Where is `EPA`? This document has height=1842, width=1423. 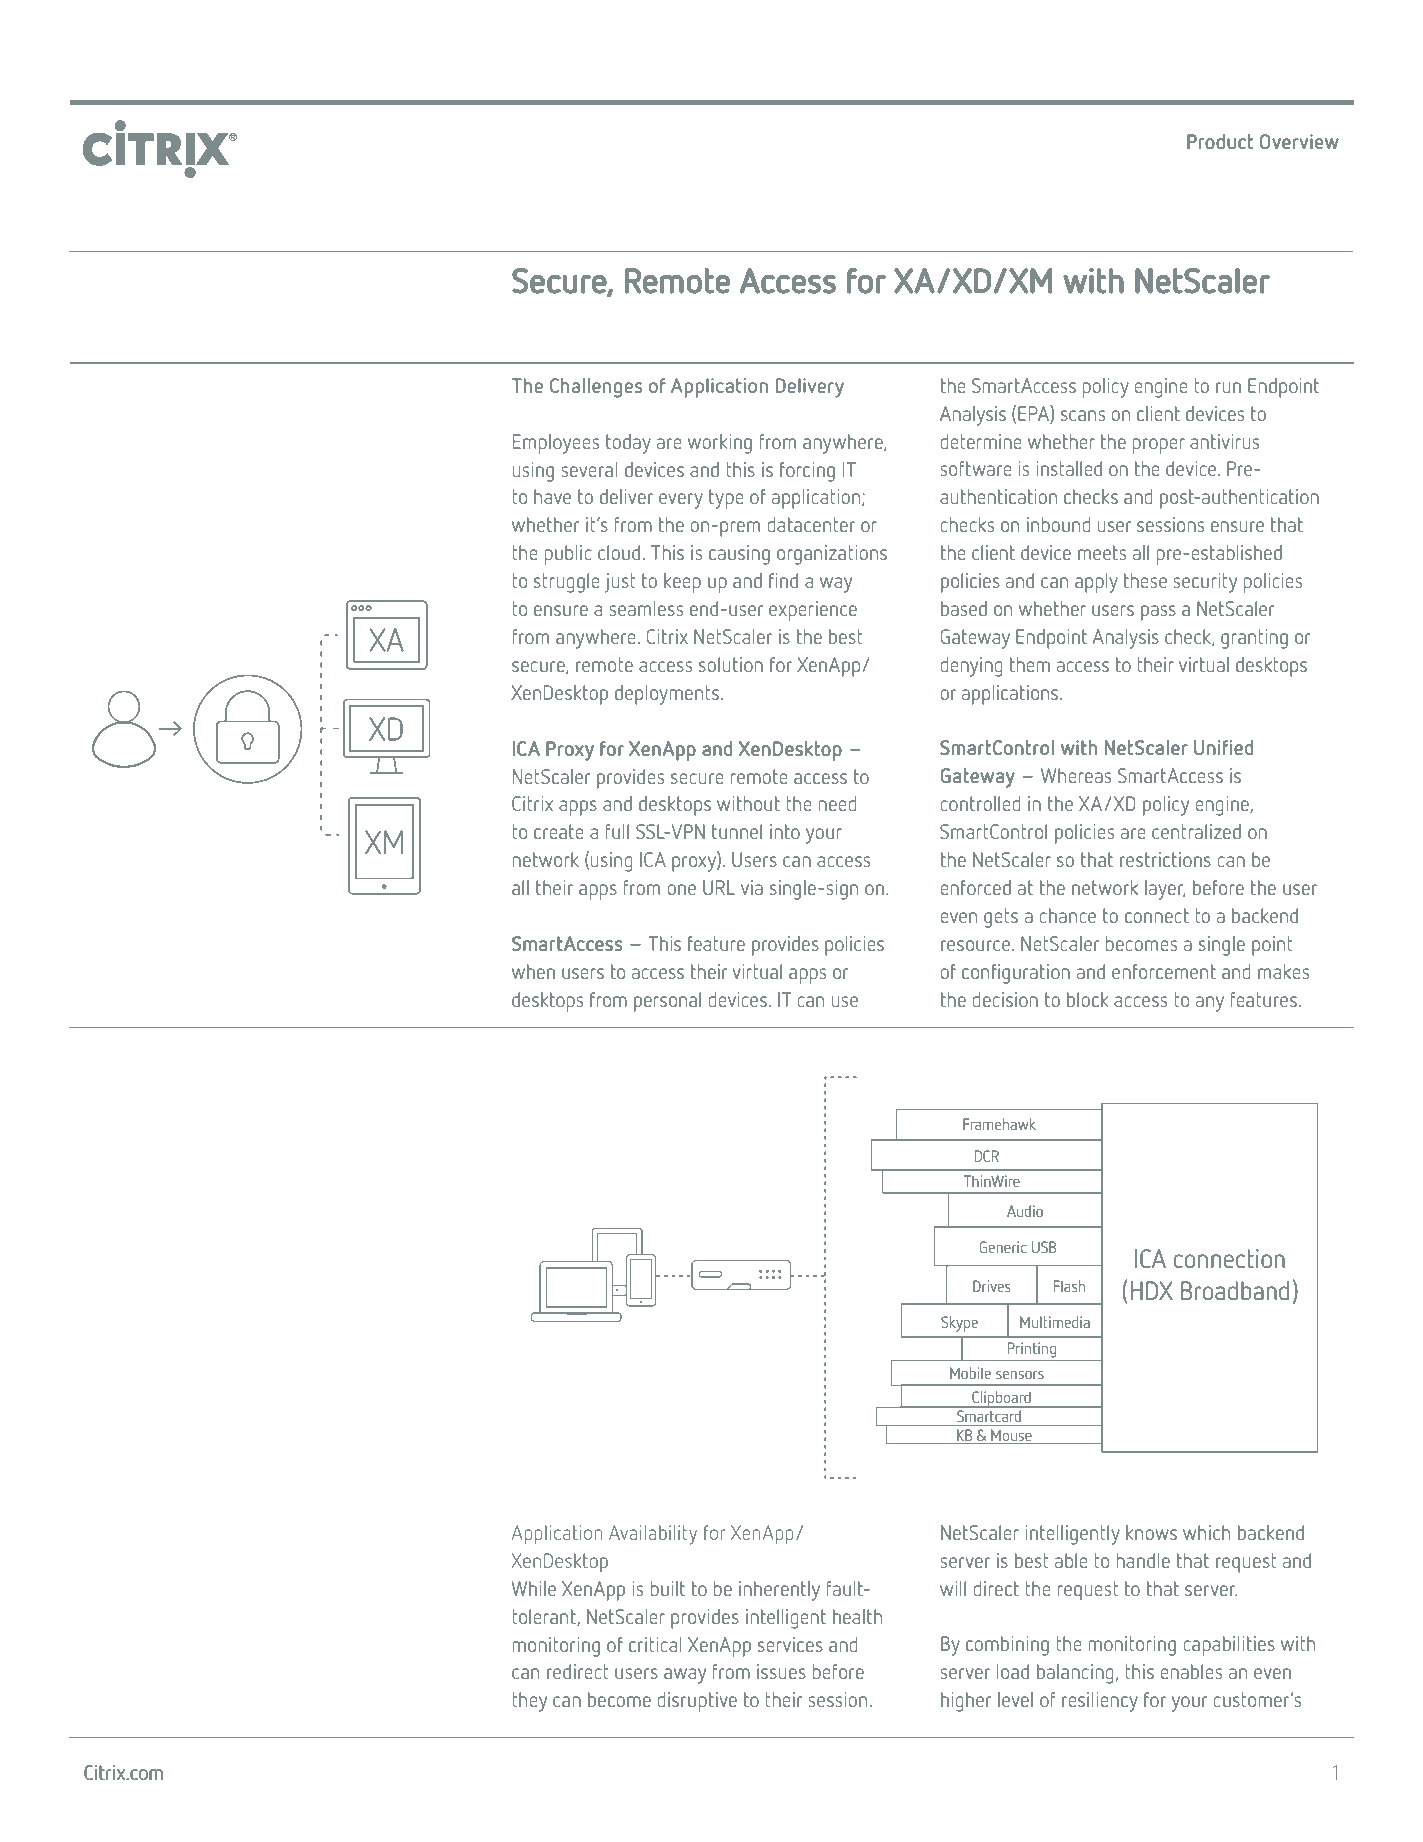 EPA is located at coordinates (1034, 413).
